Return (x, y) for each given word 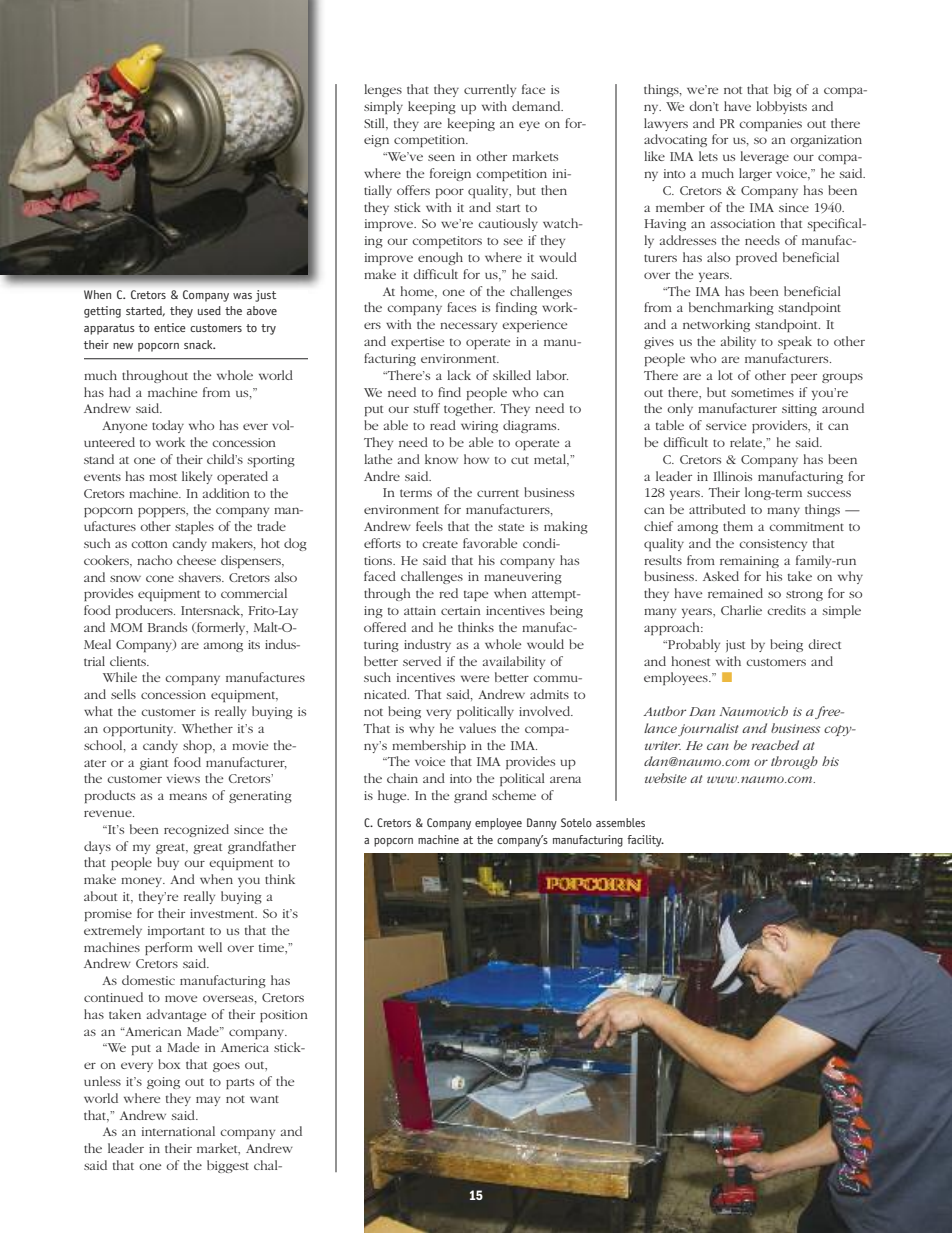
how (476, 459)
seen (441, 157)
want (264, 1099)
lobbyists (781, 107)
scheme (514, 795)
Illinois (732, 476)
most (163, 477)
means (188, 796)
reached (775, 745)
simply (383, 107)
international (178, 1131)
